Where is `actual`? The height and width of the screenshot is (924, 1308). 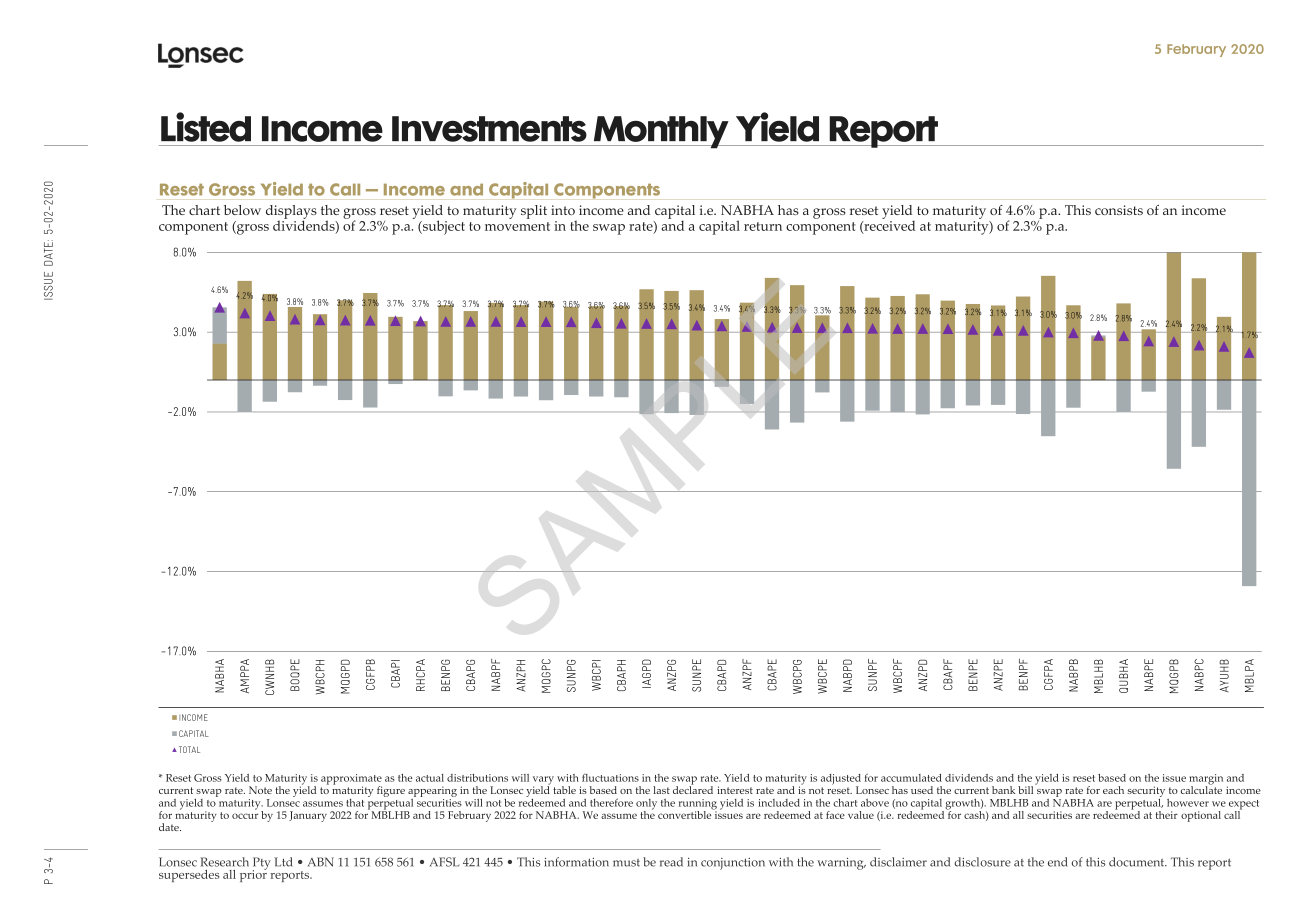
actual is located at coordinates (430, 778).
